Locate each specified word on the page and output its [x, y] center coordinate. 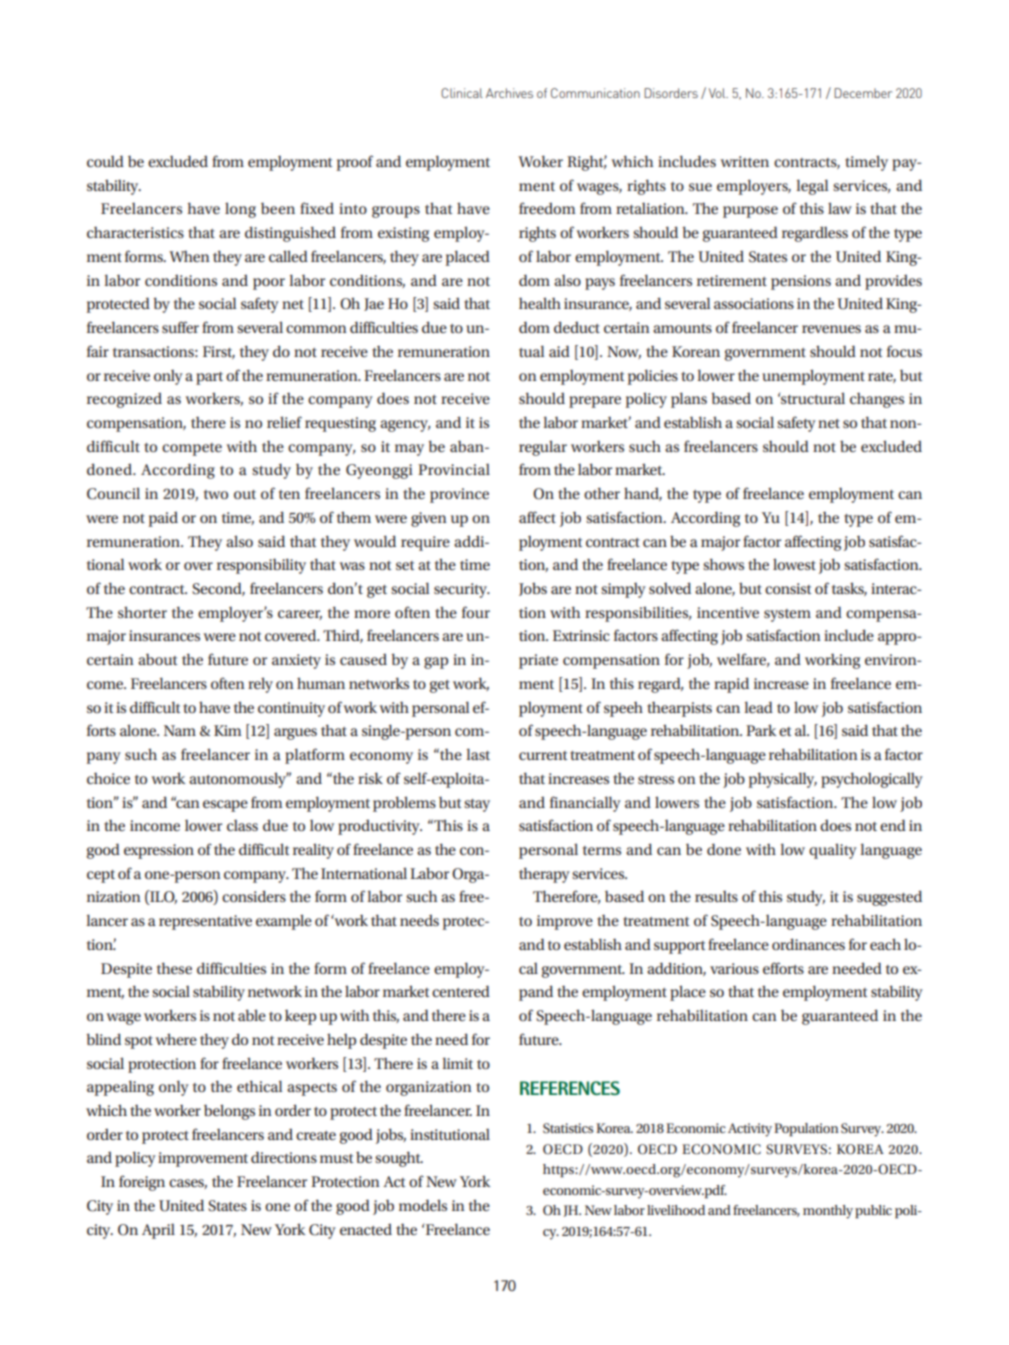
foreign [142, 1183]
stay [477, 805]
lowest [794, 564]
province [459, 495]
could [105, 161]
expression [159, 851]
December [863, 93]
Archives [509, 93]
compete [192, 449]
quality [833, 851]
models [423, 1205]
